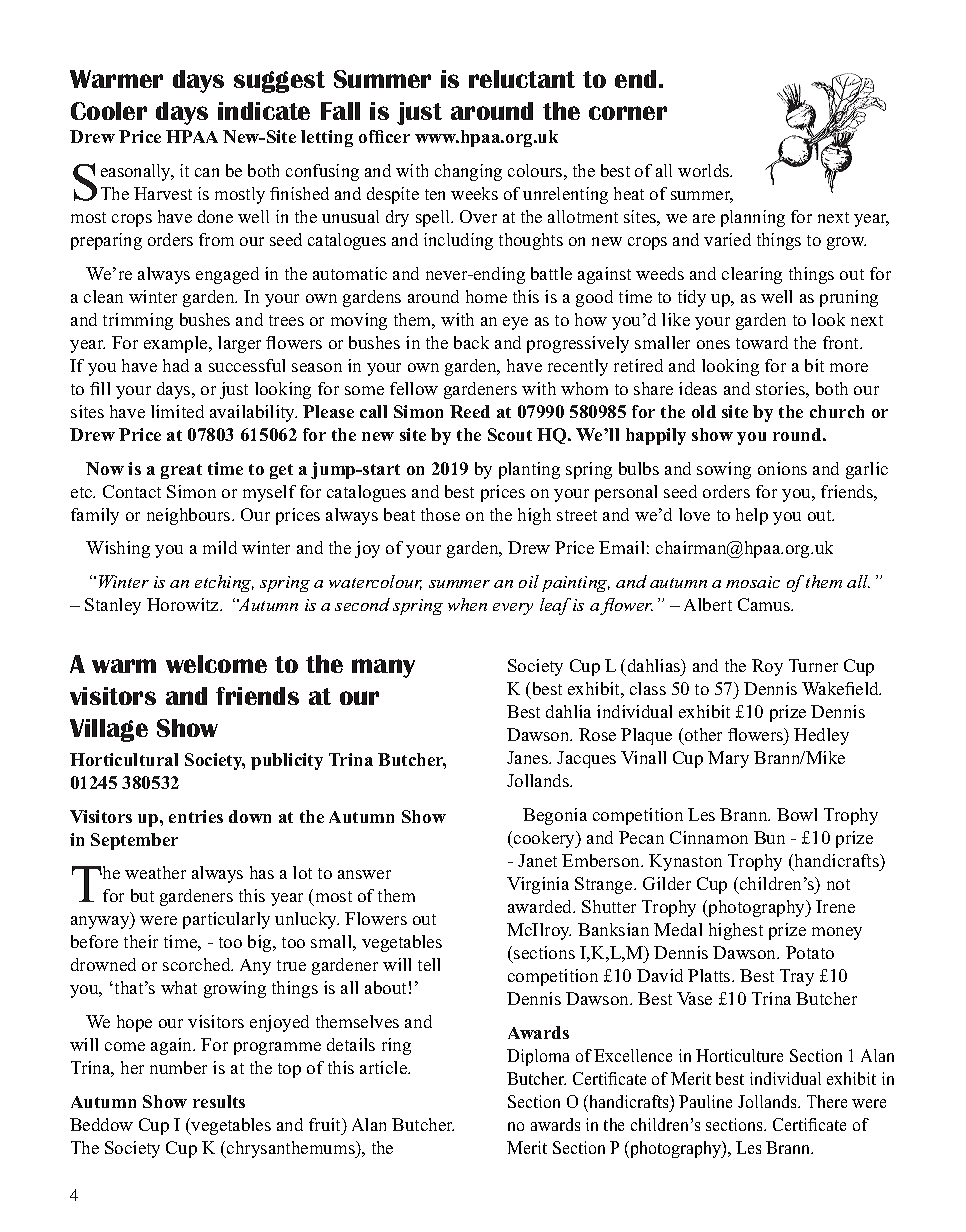 This screenshot has height=1232, width=966. I want to click on results, so click(219, 1101).
